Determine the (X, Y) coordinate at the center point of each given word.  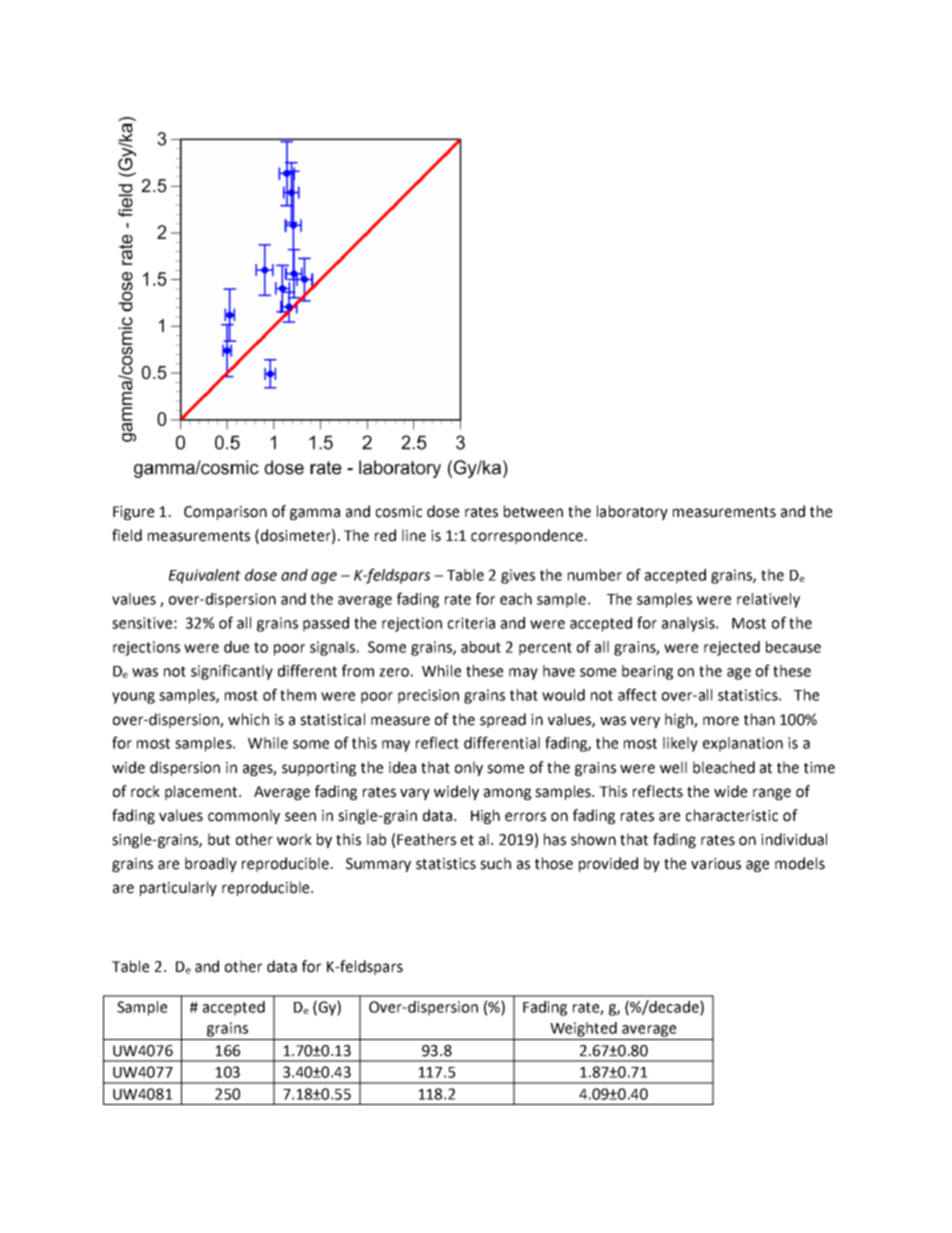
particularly (178, 888)
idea (402, 767)
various (716, 864)
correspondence (527, 536)
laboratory (632, 512)
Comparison (225, 513)
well (673, 767)
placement (202, 792)
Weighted (583, 1029)
